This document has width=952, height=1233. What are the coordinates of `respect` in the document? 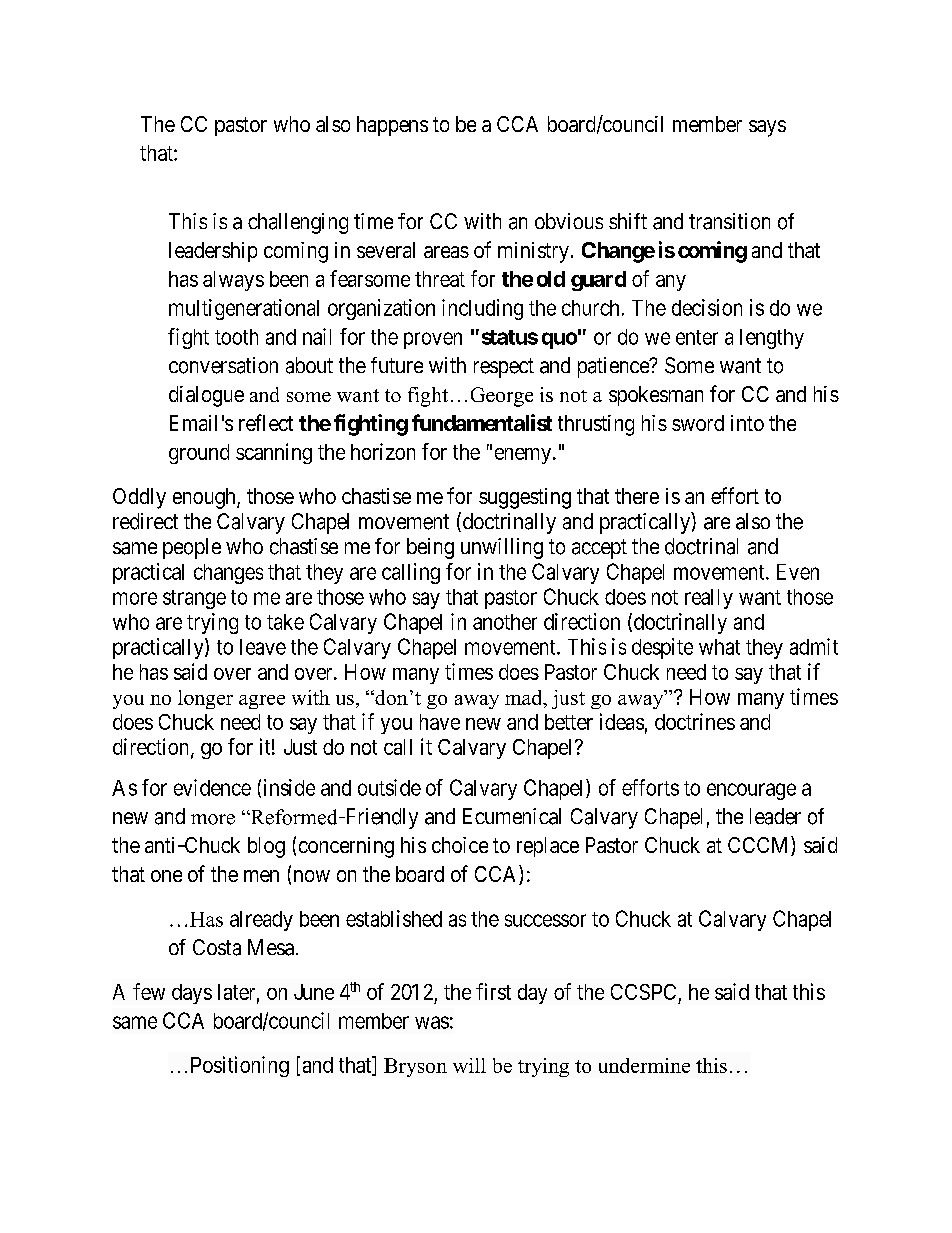 It's located at (504, 368).
